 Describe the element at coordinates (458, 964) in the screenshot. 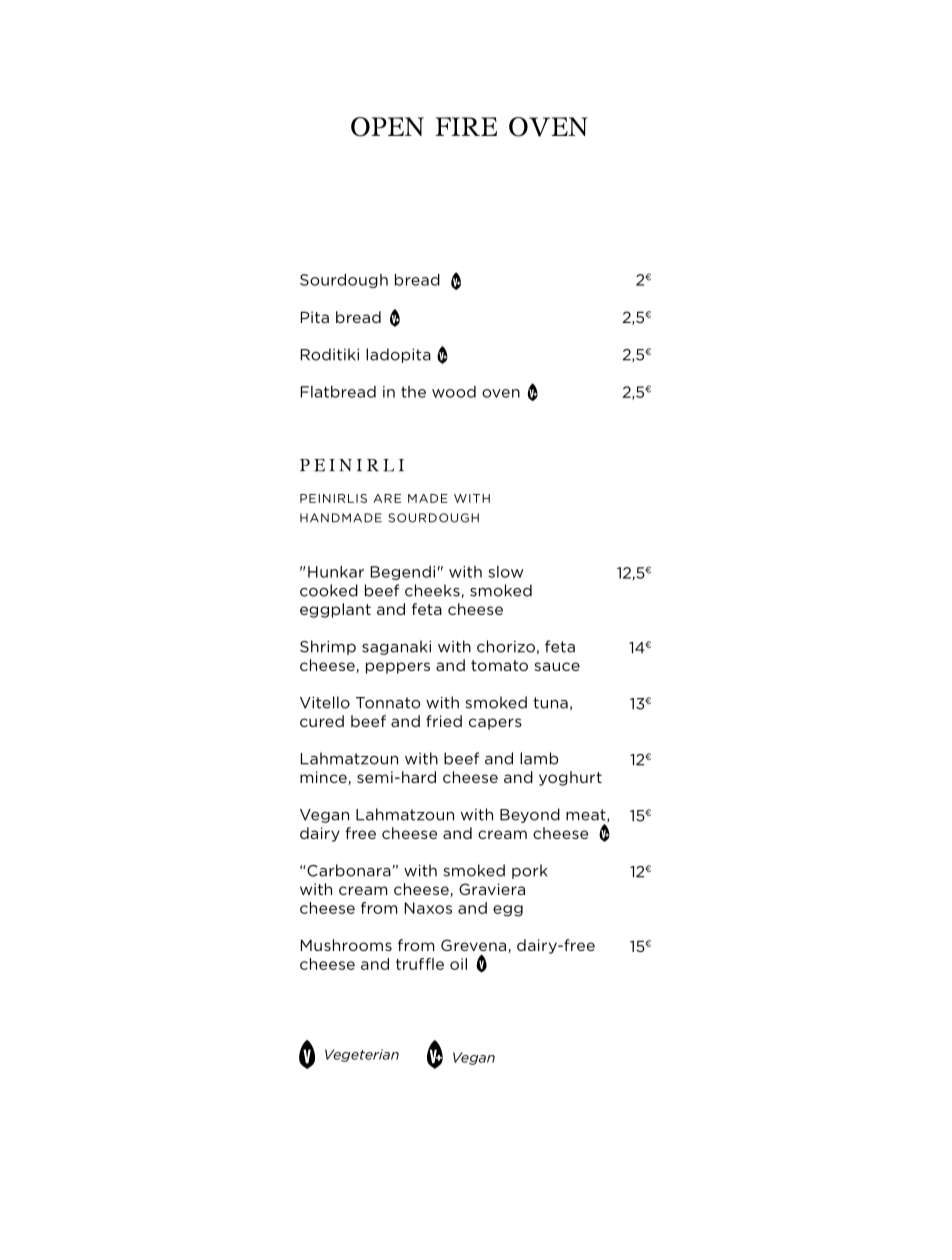

I see `oil` at that location.
